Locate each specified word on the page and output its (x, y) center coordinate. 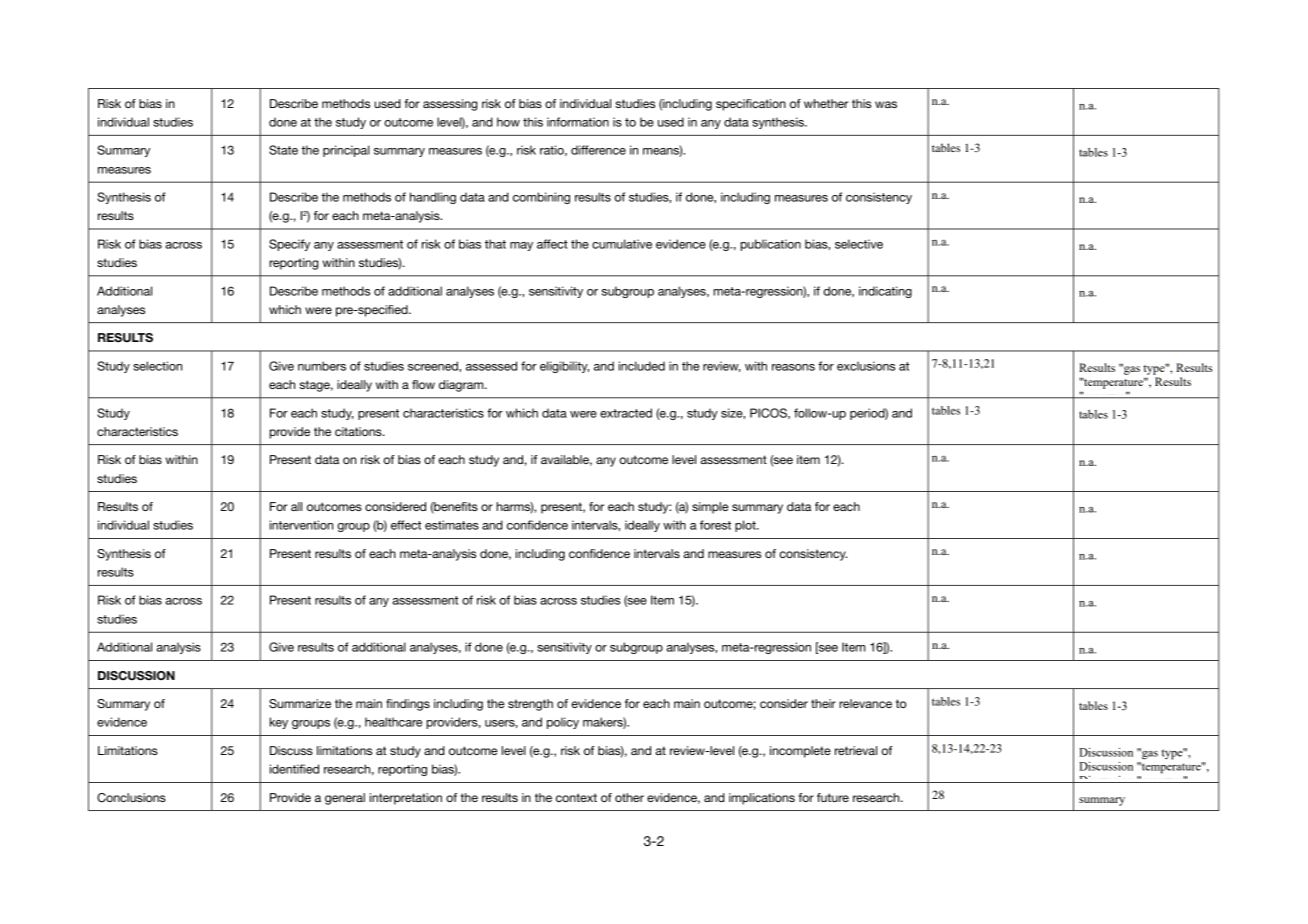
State (283, 150)
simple (710, 508)
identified (294, 769)
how (508, 122)
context (576, 797)
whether (826, 103)
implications (762, 799)
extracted (626, 413)
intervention (301, 525)
